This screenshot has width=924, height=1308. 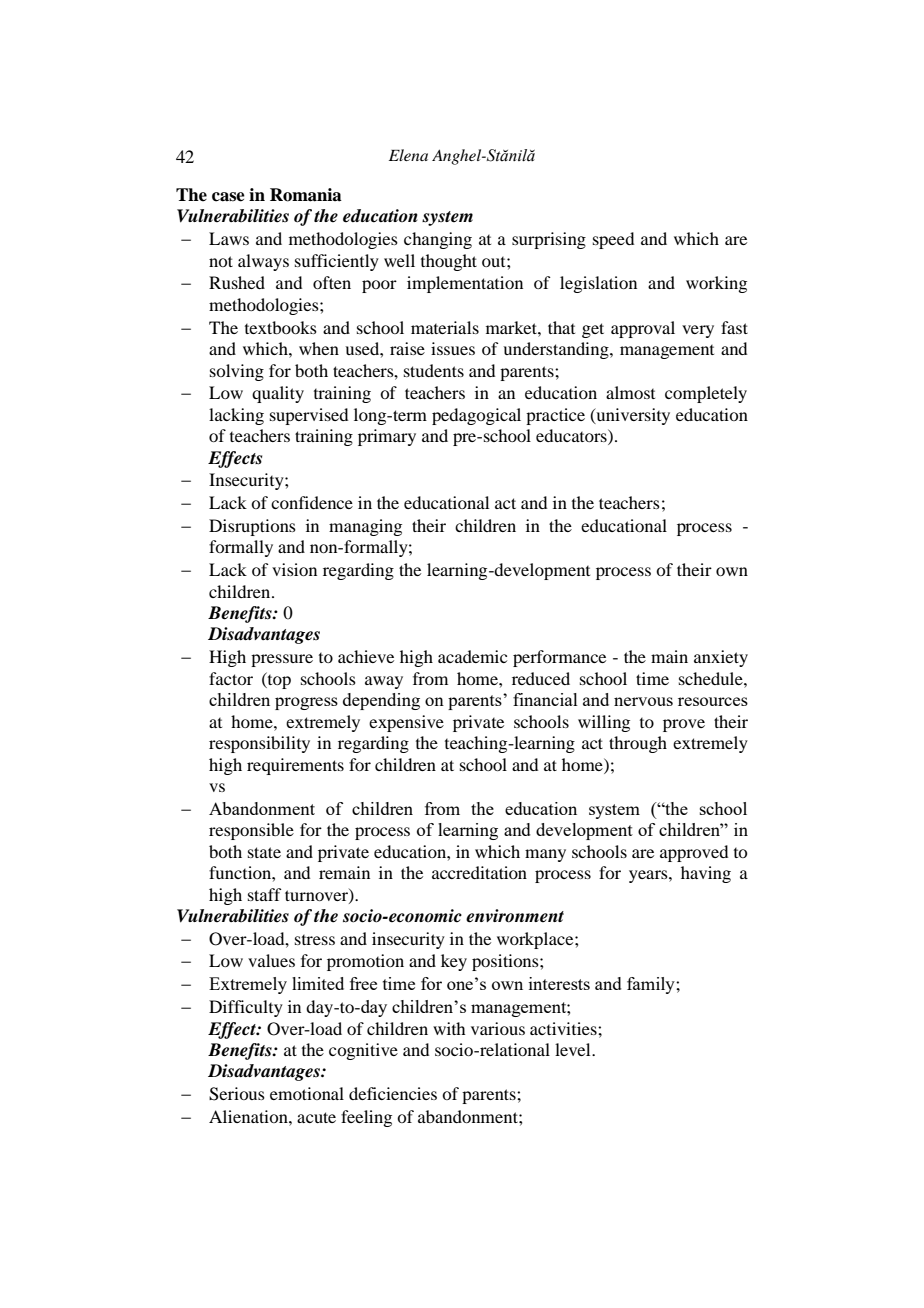 What do you see at coordinates (306, 195) in the screenshot?
I see `Romania` at bounding box center [306, 195].
